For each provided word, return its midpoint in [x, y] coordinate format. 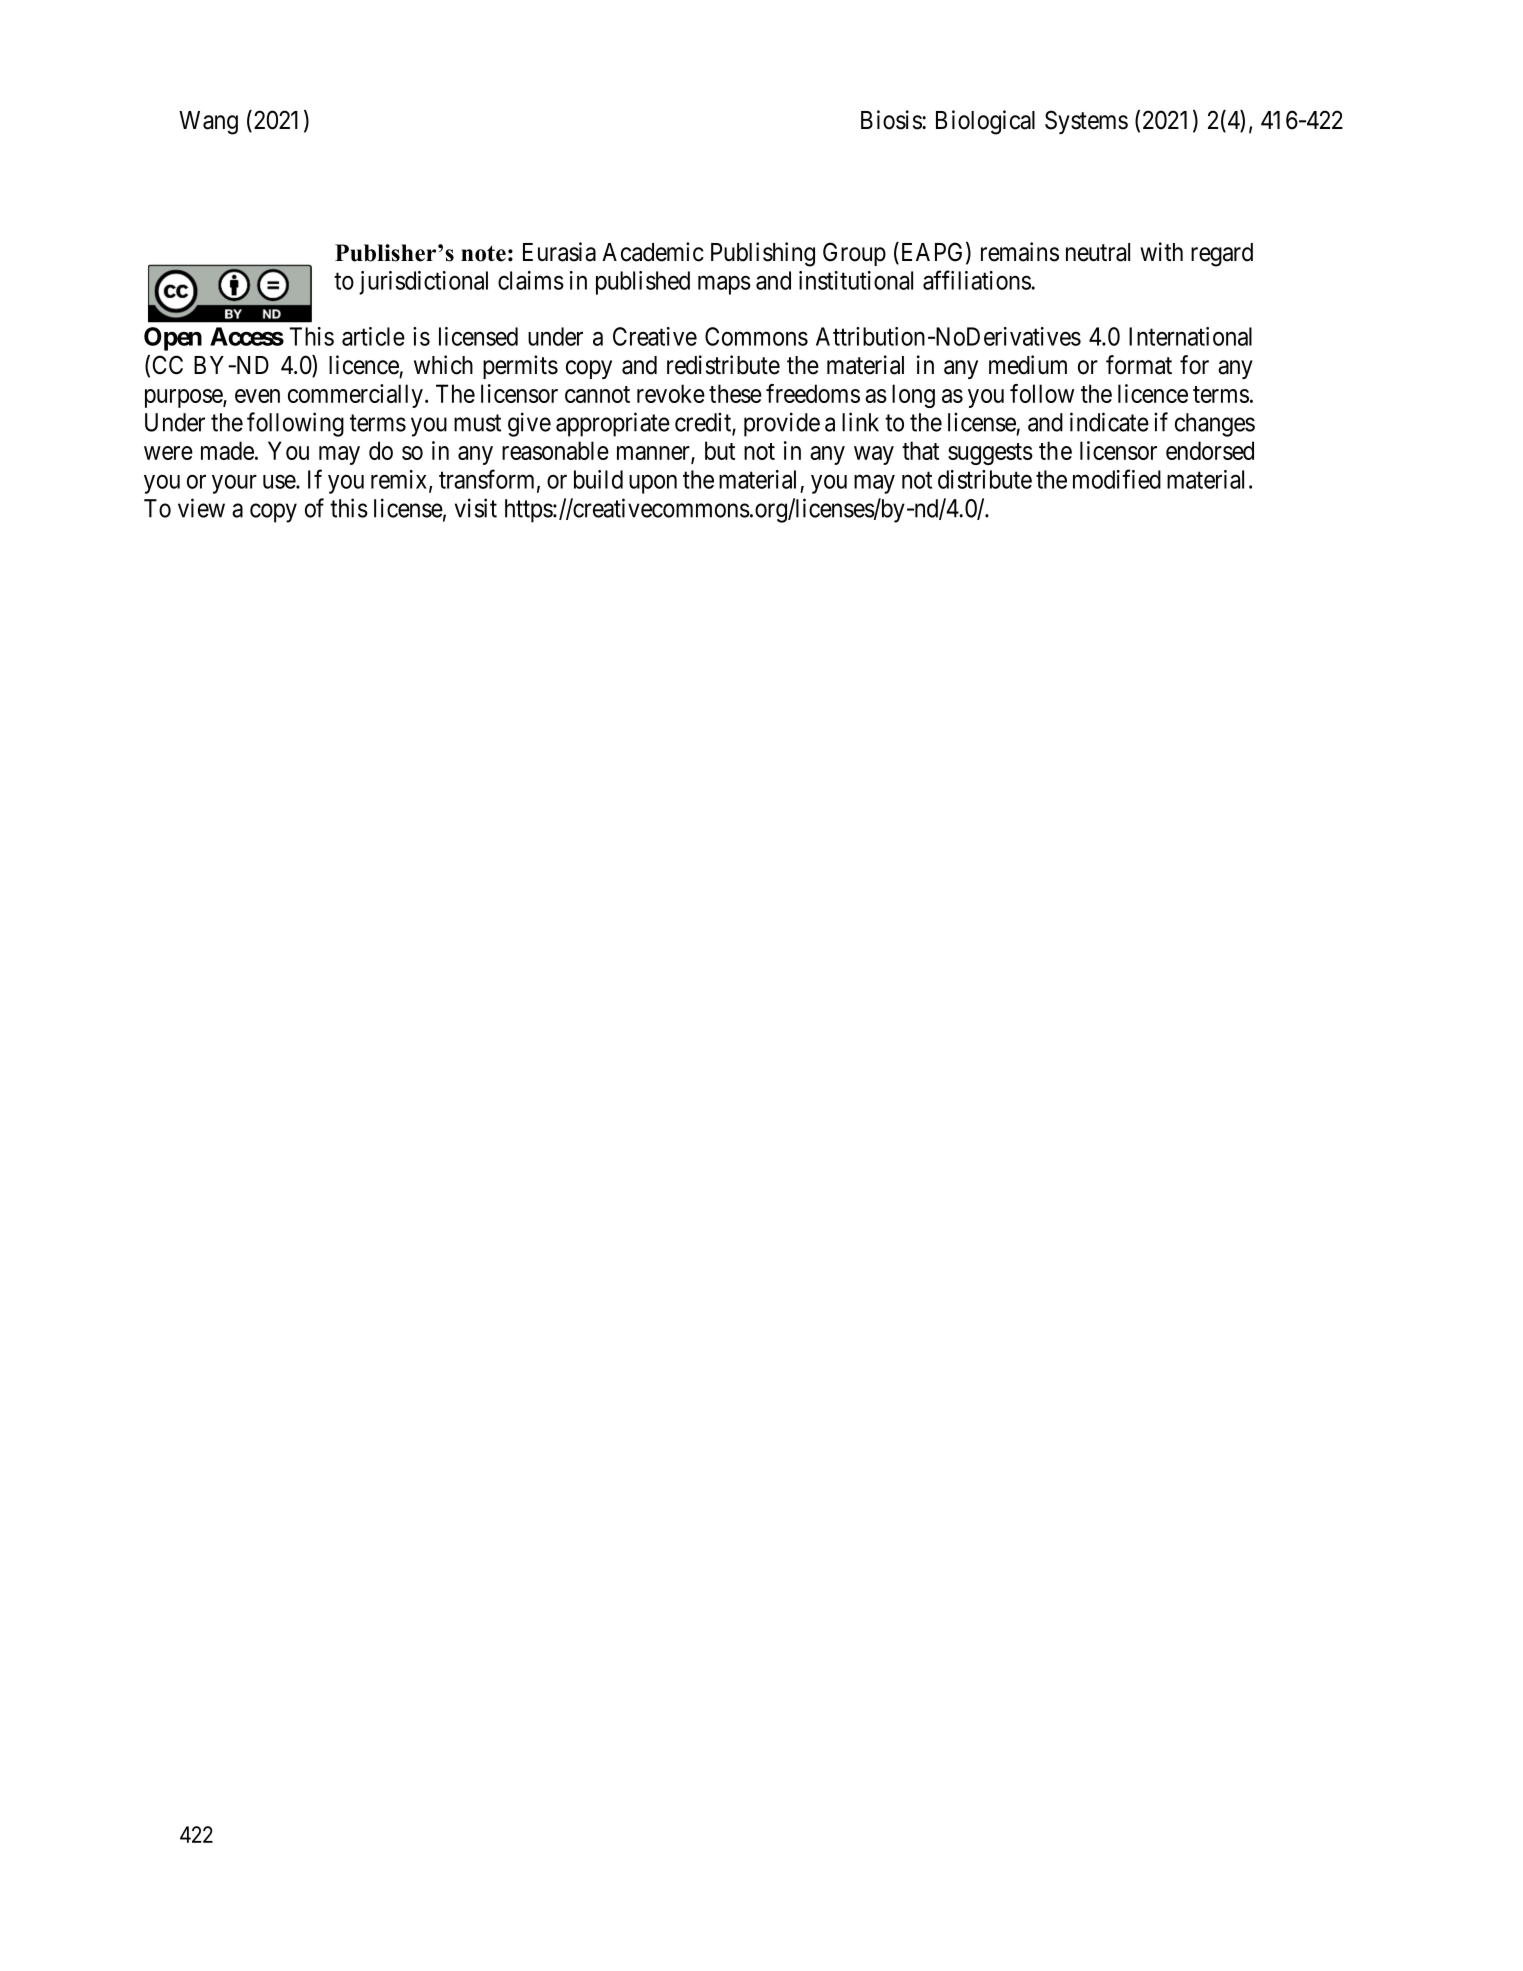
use [280, 482]
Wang [208, 123]
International [1190, 336]
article [373, 336]
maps [724, 285]
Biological [985, 122]
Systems [1086, 122]
